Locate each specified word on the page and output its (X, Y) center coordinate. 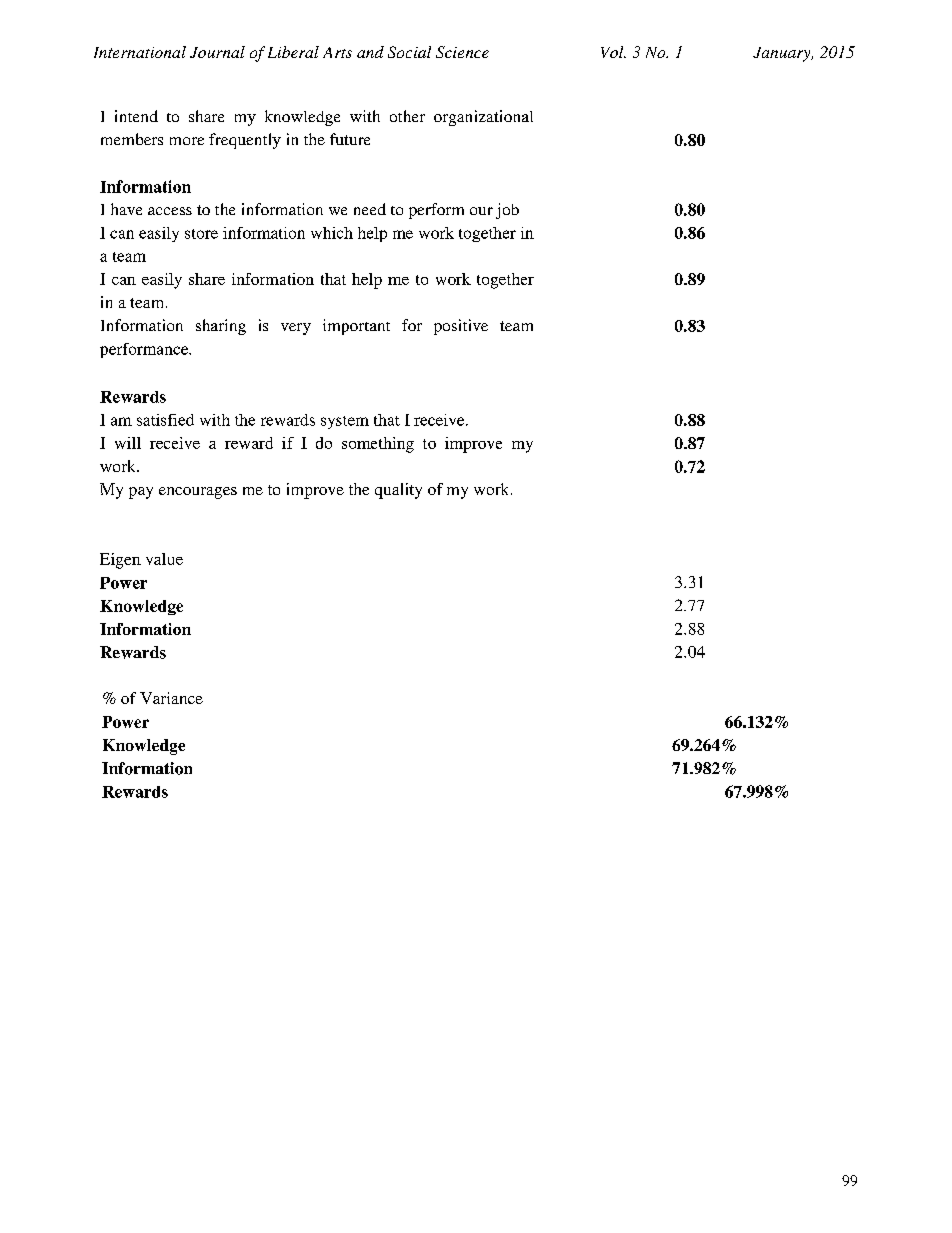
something (378, 445)
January (783, 54)
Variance (171, 698)
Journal (217, 52)
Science (462, 52)
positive (461, 327)
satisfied (165, 420)
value (164, 559)
